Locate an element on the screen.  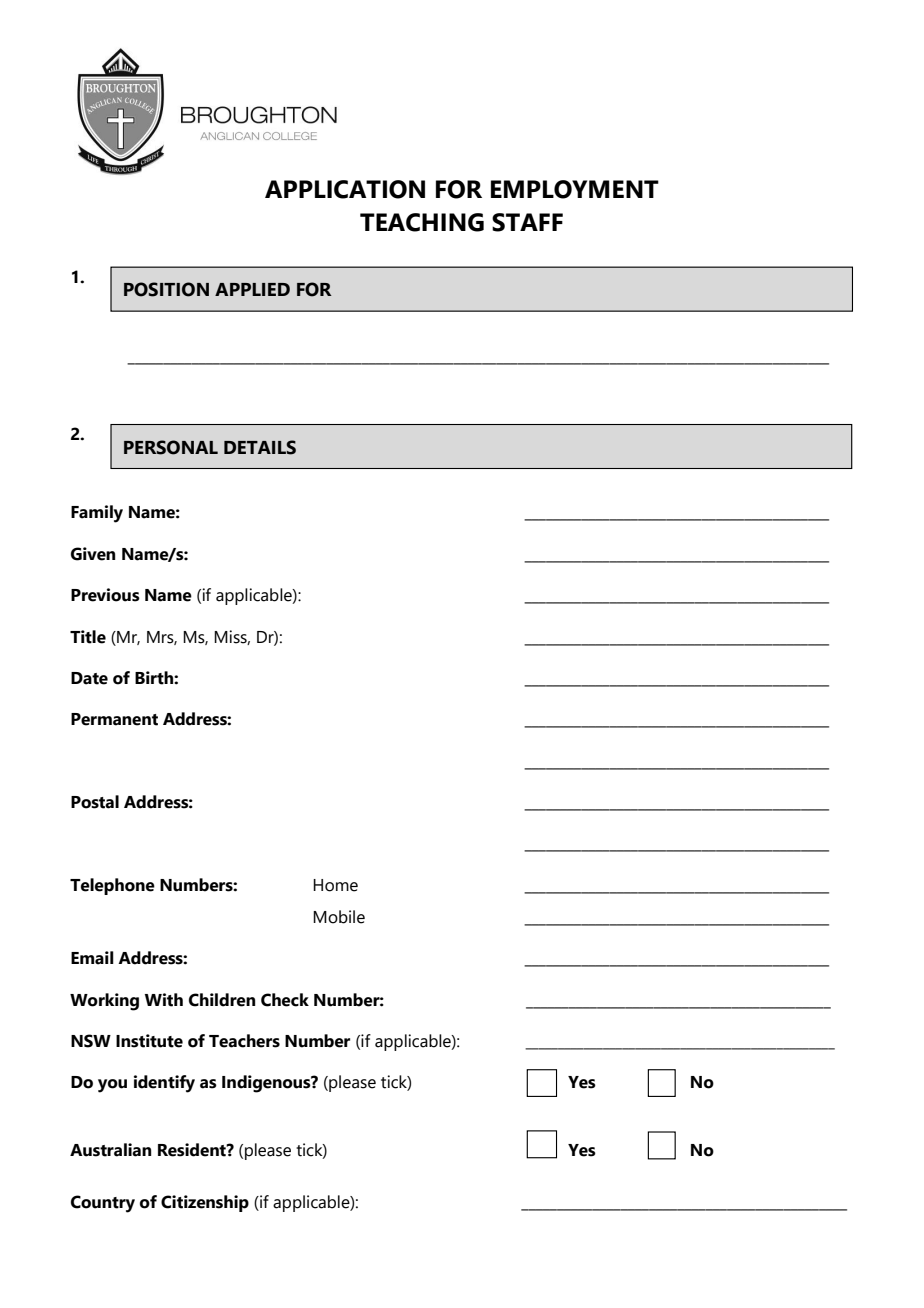
POSITION is located at coordinates (166, 289).
